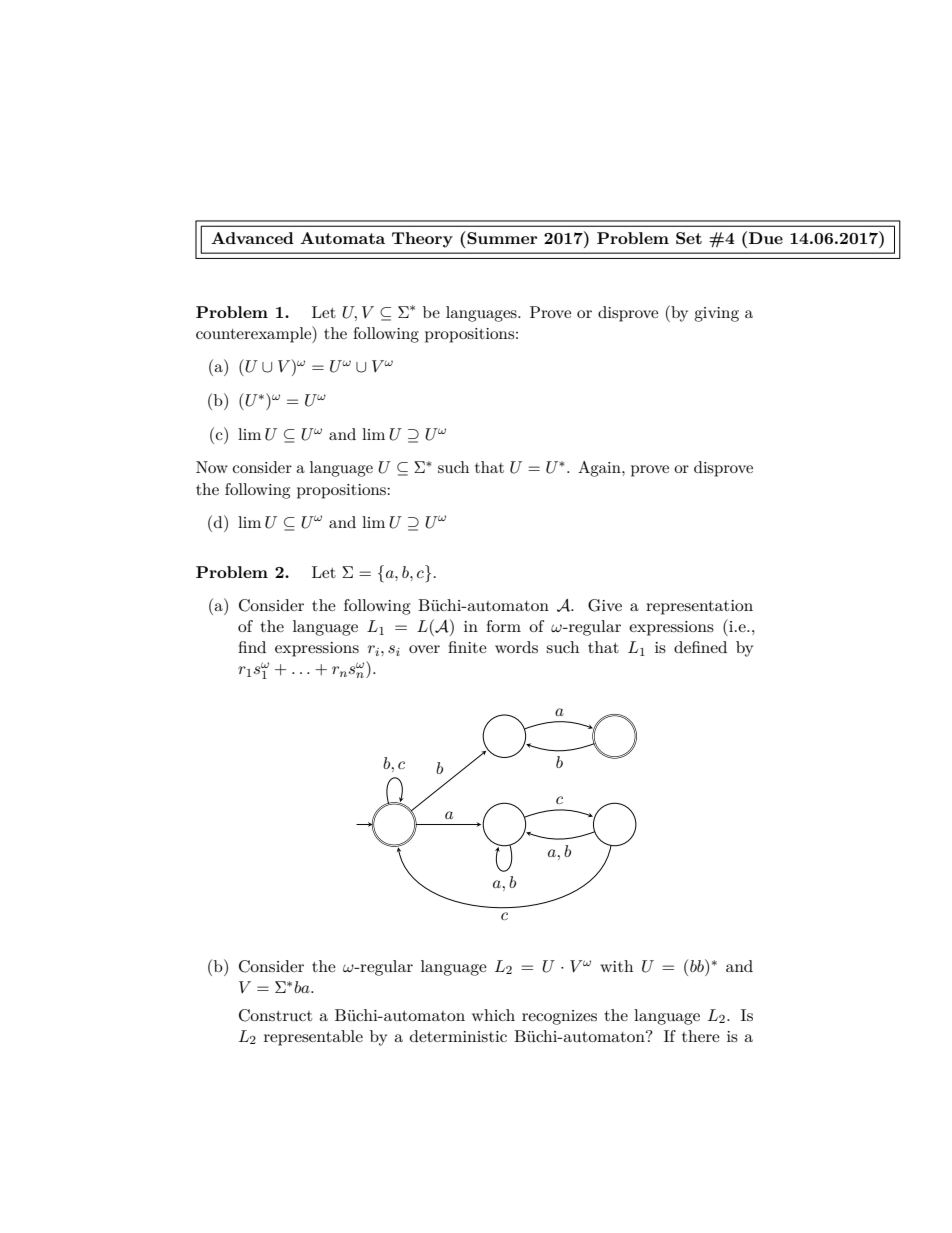 The width and height of the document is (952, 1233). I want to click on Advanced, so click(252, 238).
